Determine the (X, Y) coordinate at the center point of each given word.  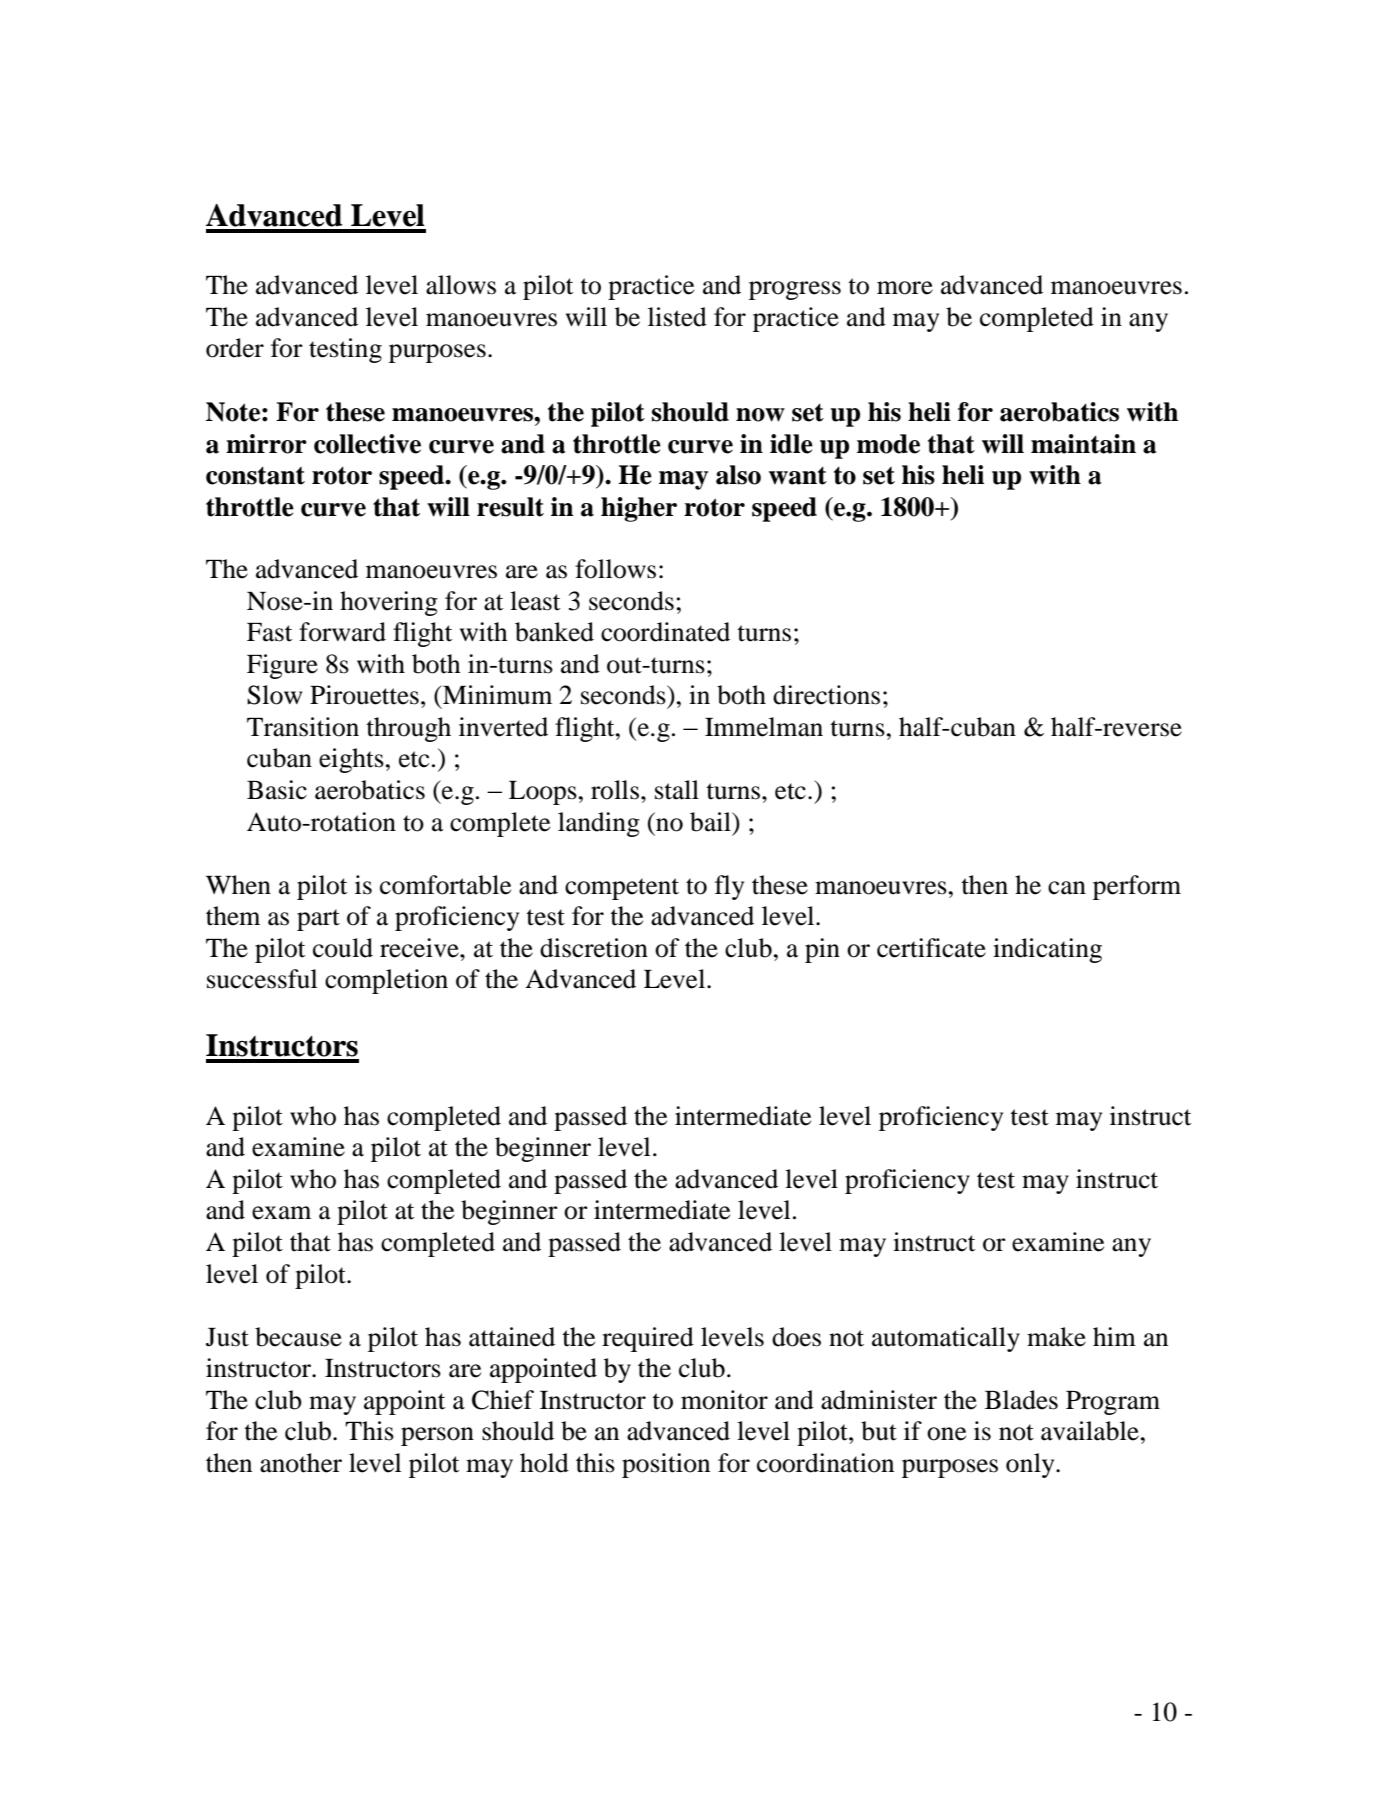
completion (386, 981)
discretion (594, 948)
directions (826, 695)
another (301, 1463)
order (235, 348)
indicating (1047, 950)
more (905, 288)
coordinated (665, 632)
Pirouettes (364, 695)
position (666, 1465)
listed (677, 317)
